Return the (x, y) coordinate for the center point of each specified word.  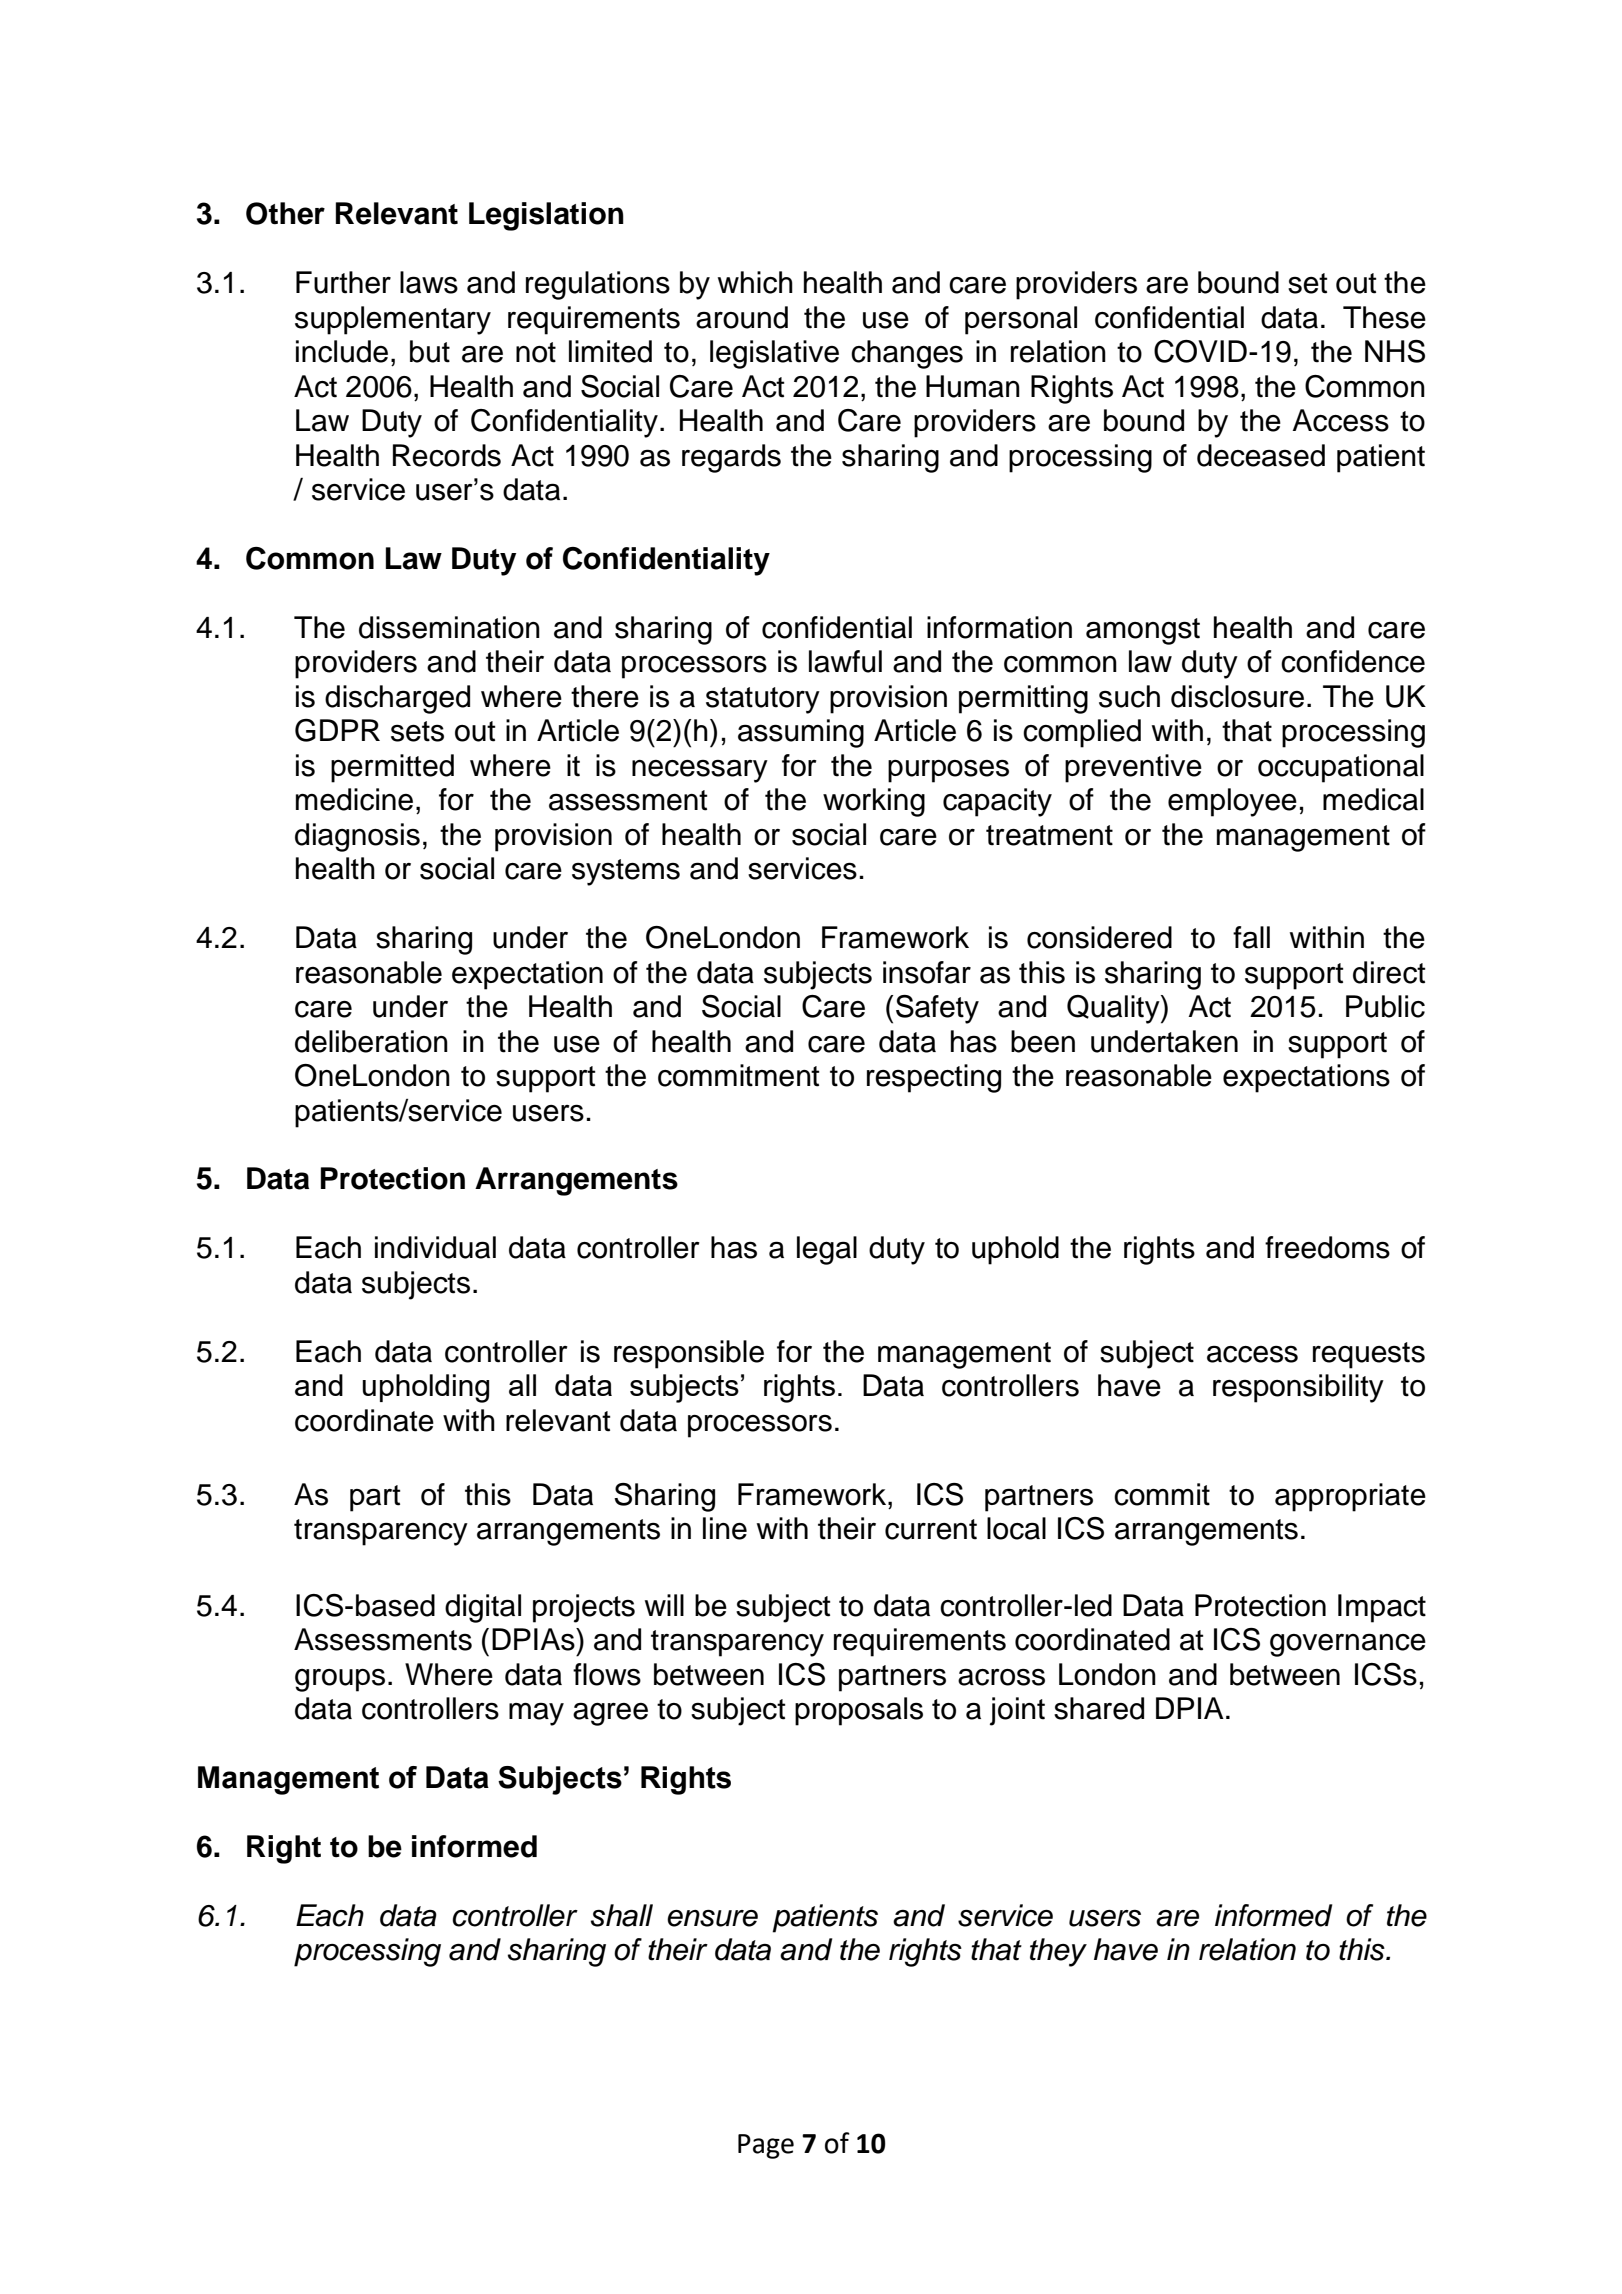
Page (766, 2146)
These (1384, 317)
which (755, 282)
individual (435, 1247)
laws (429, 282)
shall (622, 1915)
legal (827, 1250)
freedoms (1327, 1247)
